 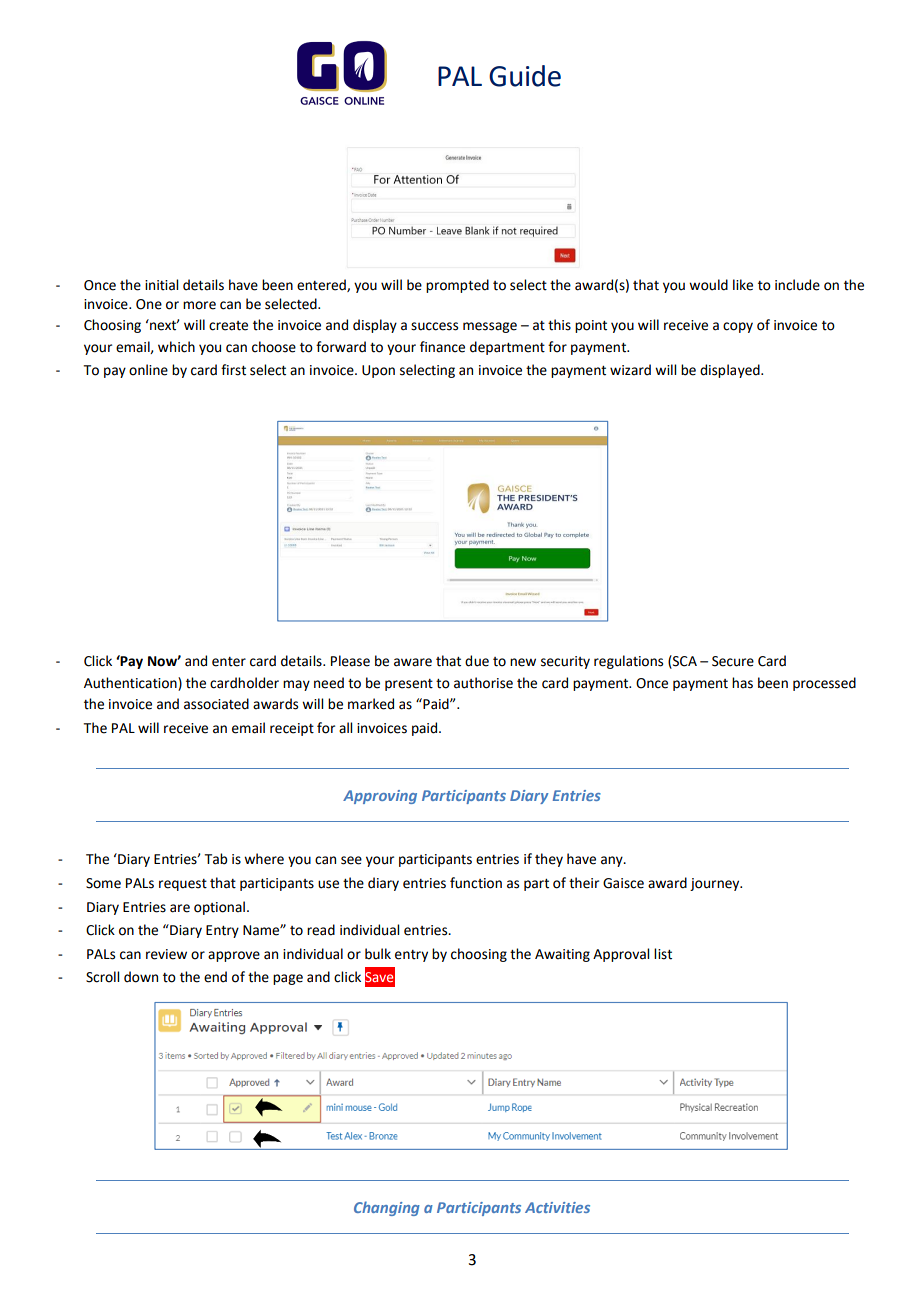 What do you see at coordinates (378, 371) in the screenshot?
I see `Upon` at bounding box center [378, 371].
